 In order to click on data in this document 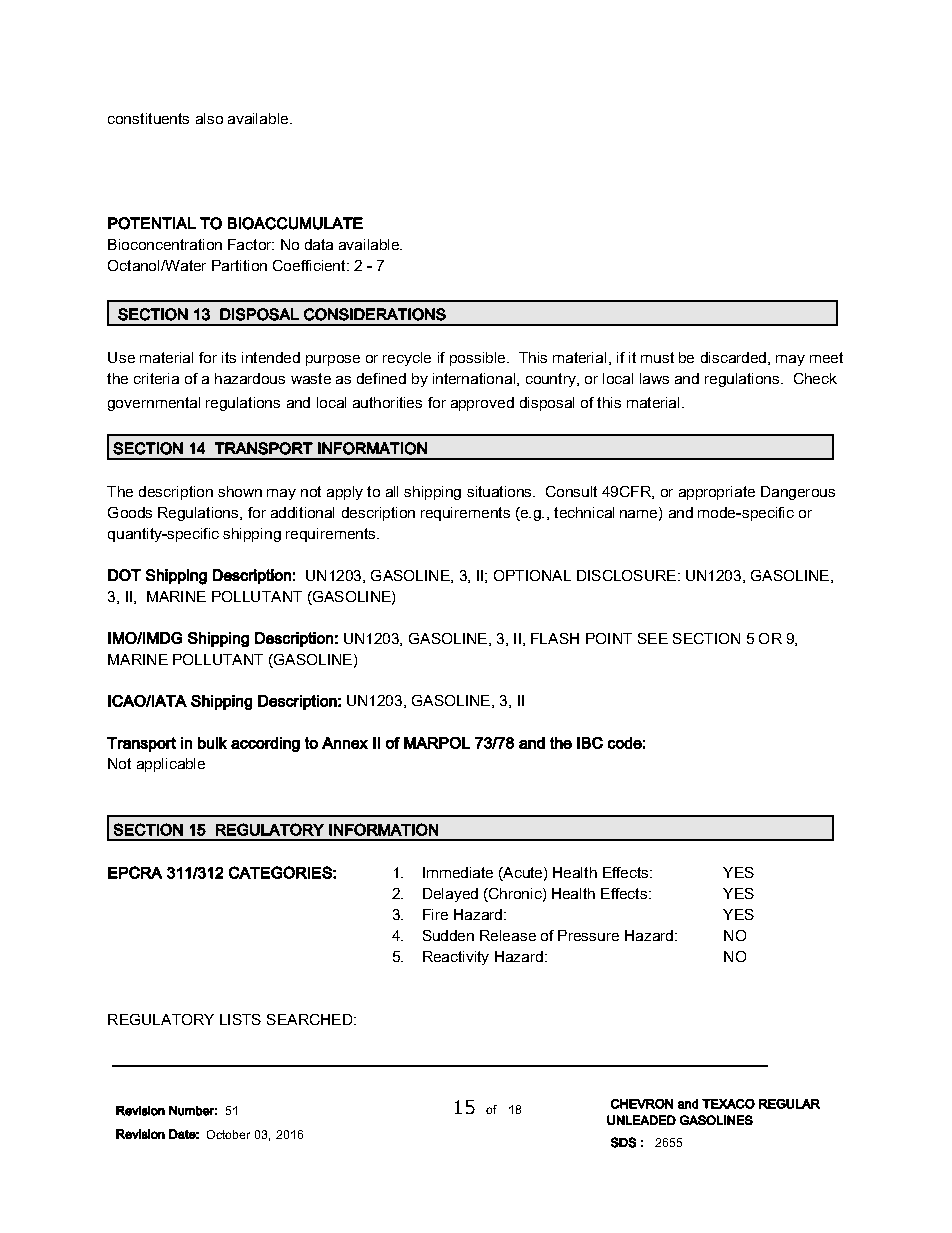, I will do `click(319, 244)`.
